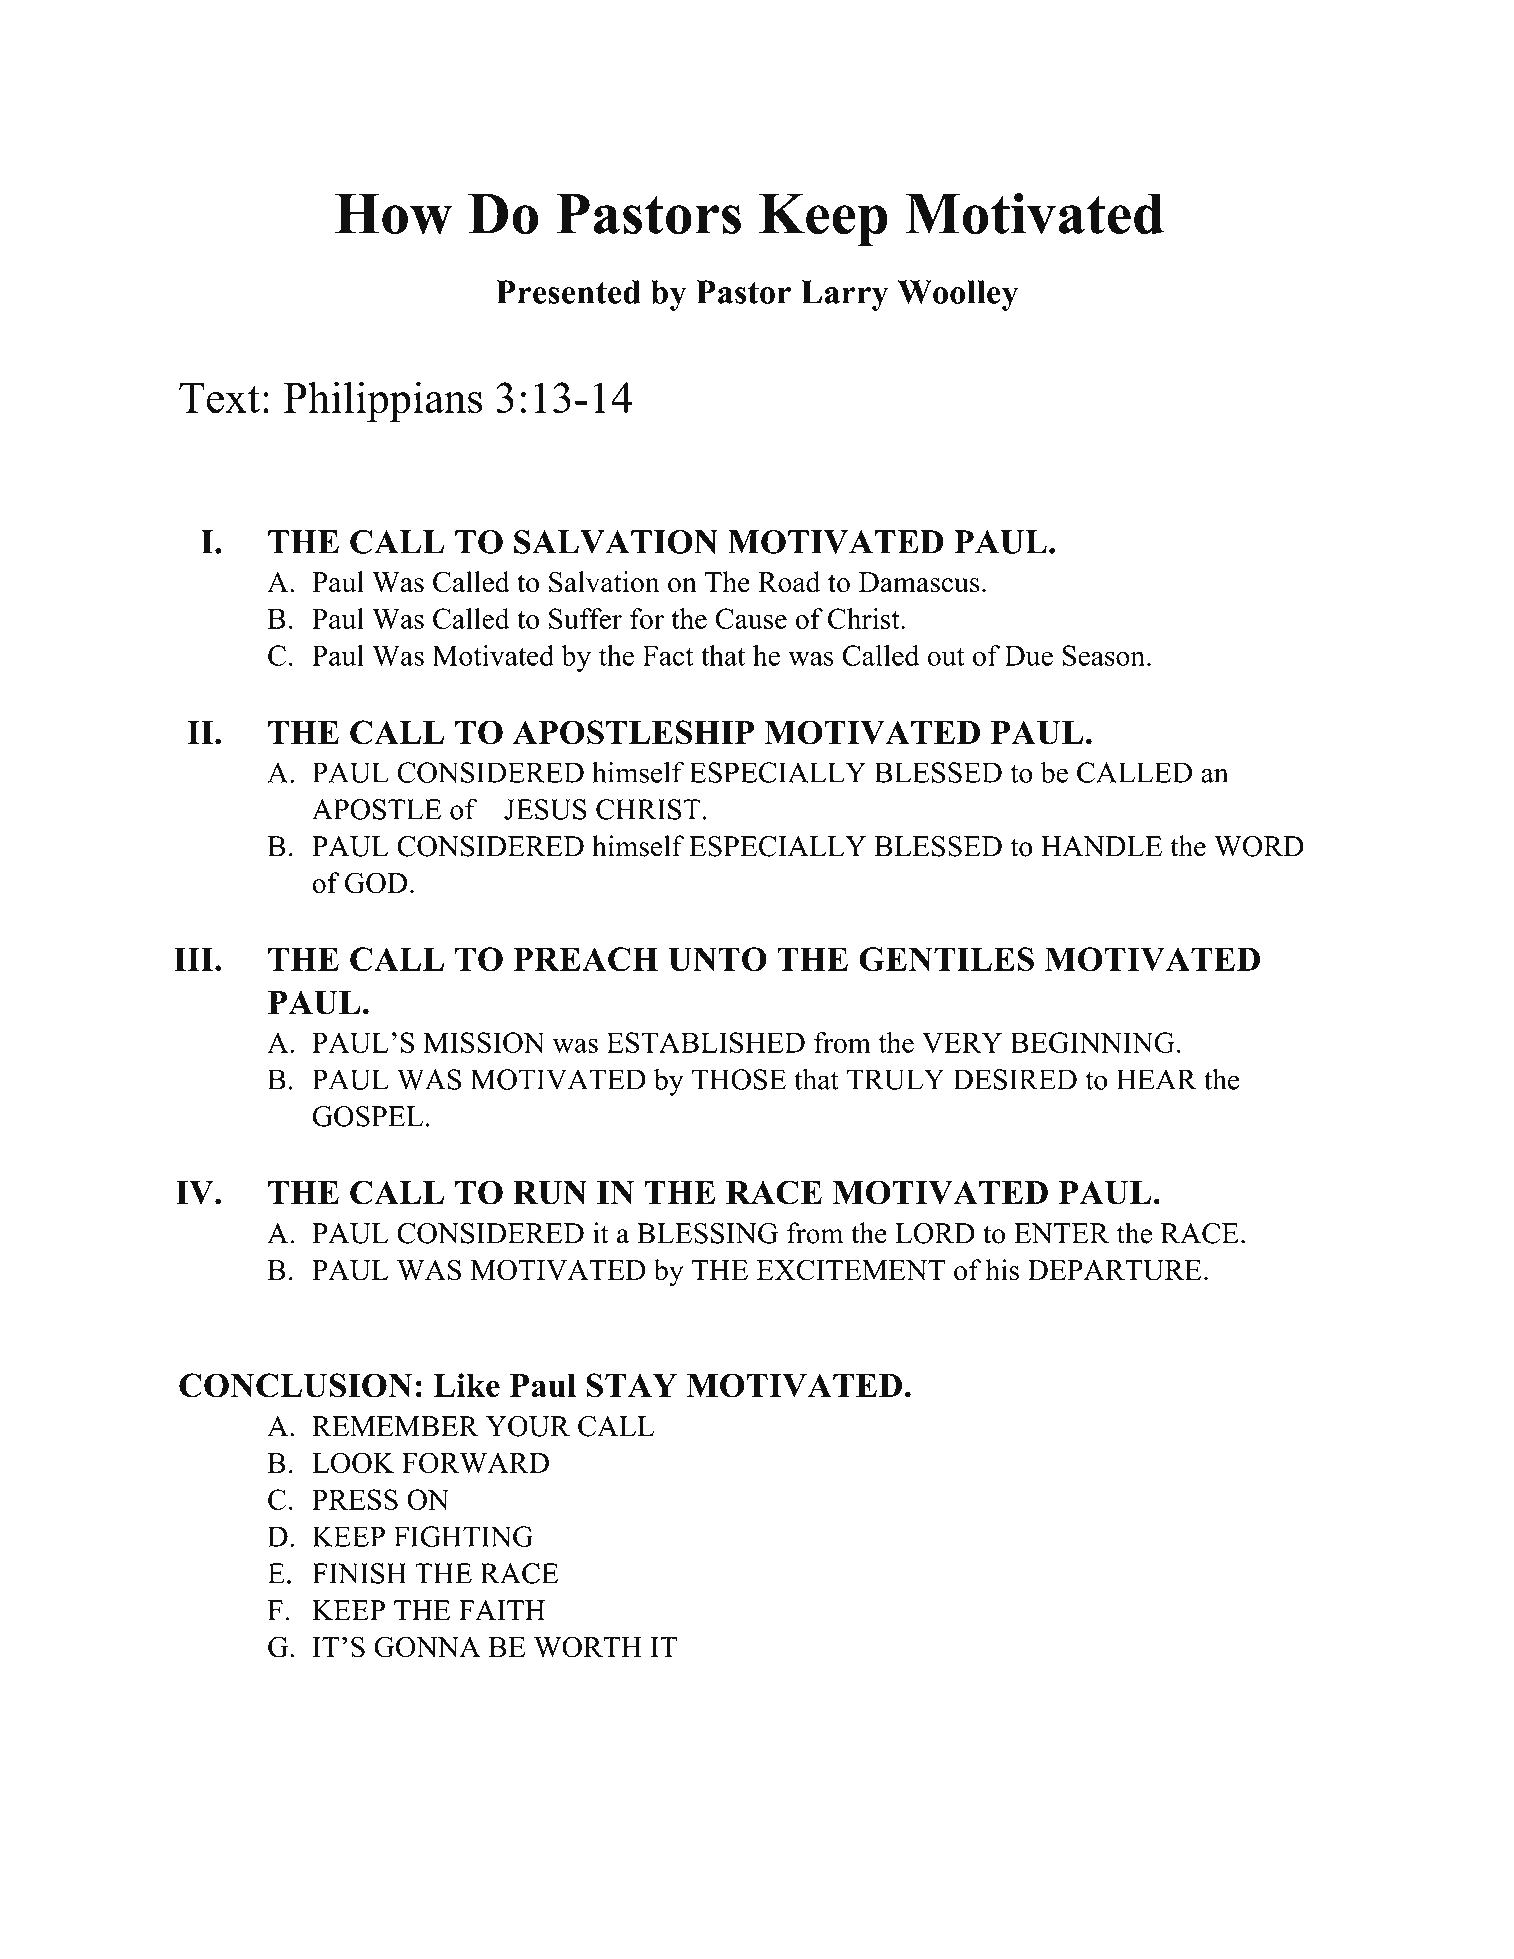 The image size is (1514, 1959). What do you see at coordinates (919, 582) in the screenshot?
I see `Damascus` at bounding box center [919, 582].
